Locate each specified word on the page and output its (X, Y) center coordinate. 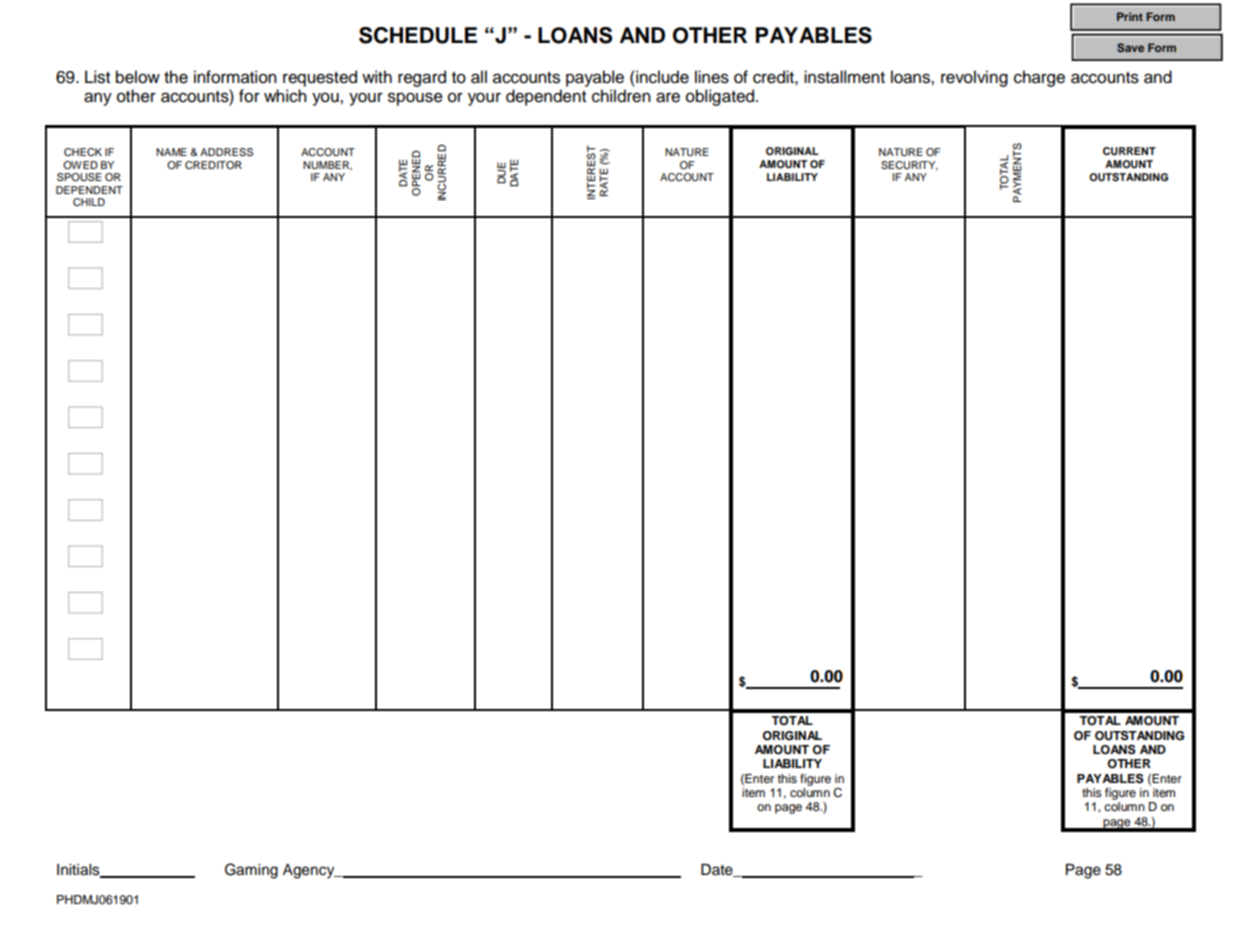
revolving (974, 78)
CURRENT (1129, 151)
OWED (80, 165)
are (668, 97)
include (661, 77)
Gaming (251, 871)
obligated (721, 97)
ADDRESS (226, 152)
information (235, 77)
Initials (79, 871)
